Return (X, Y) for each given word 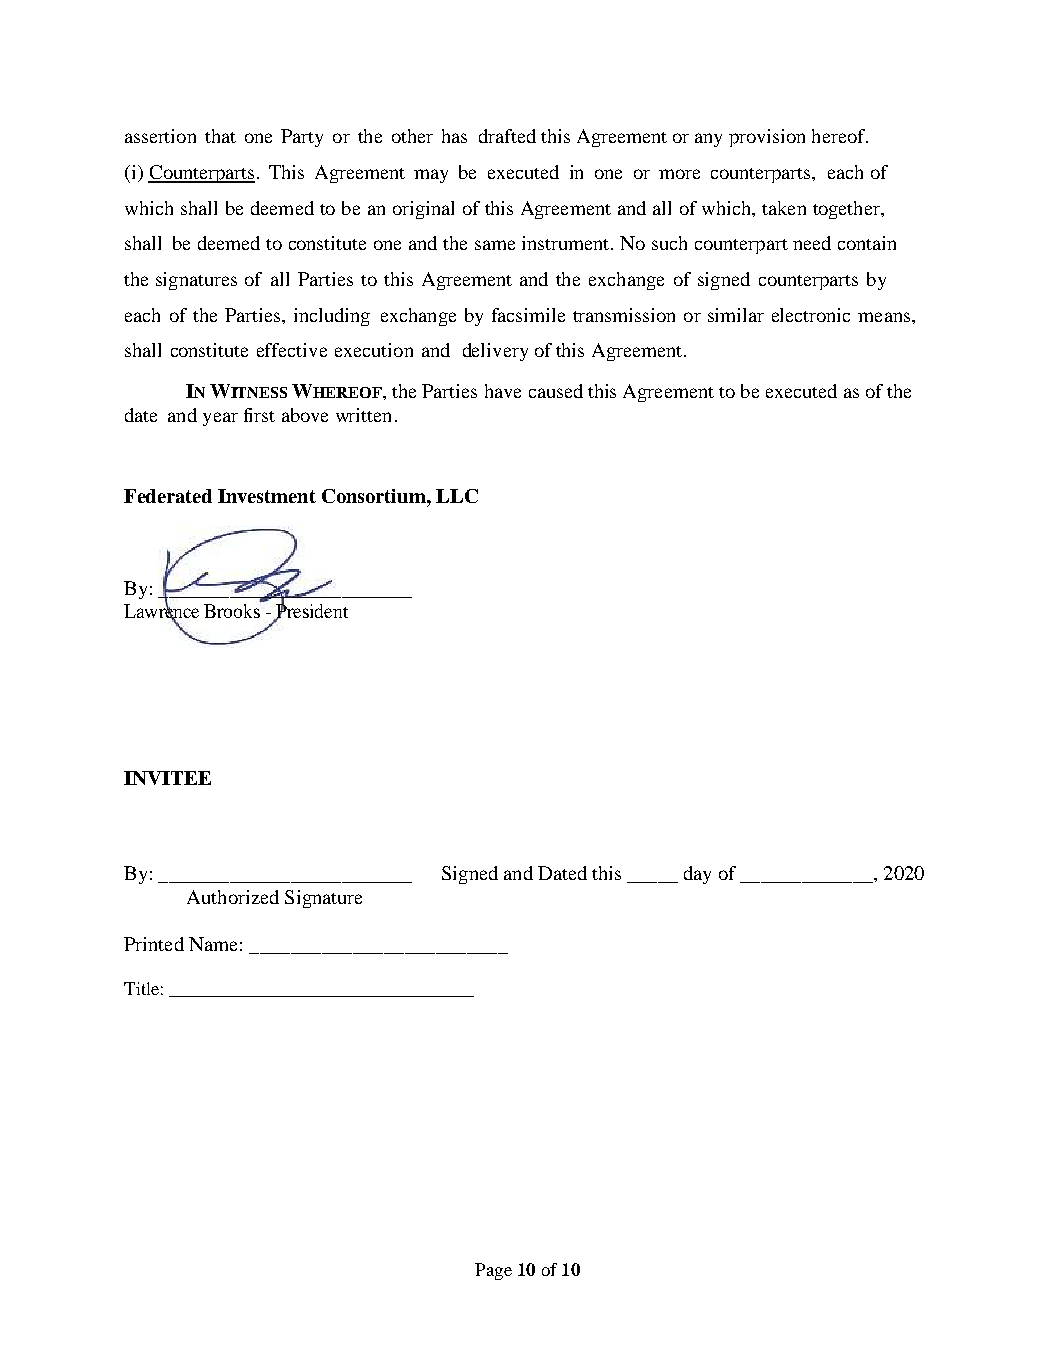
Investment (267, 496)
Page (493, 1271)
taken (784, 208)
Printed (154, 944)
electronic (811, 315)
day (697, 875)
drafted (507, 136)
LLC (457, 496)
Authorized (233, 897)
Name (213, 944)
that (220, 136)
